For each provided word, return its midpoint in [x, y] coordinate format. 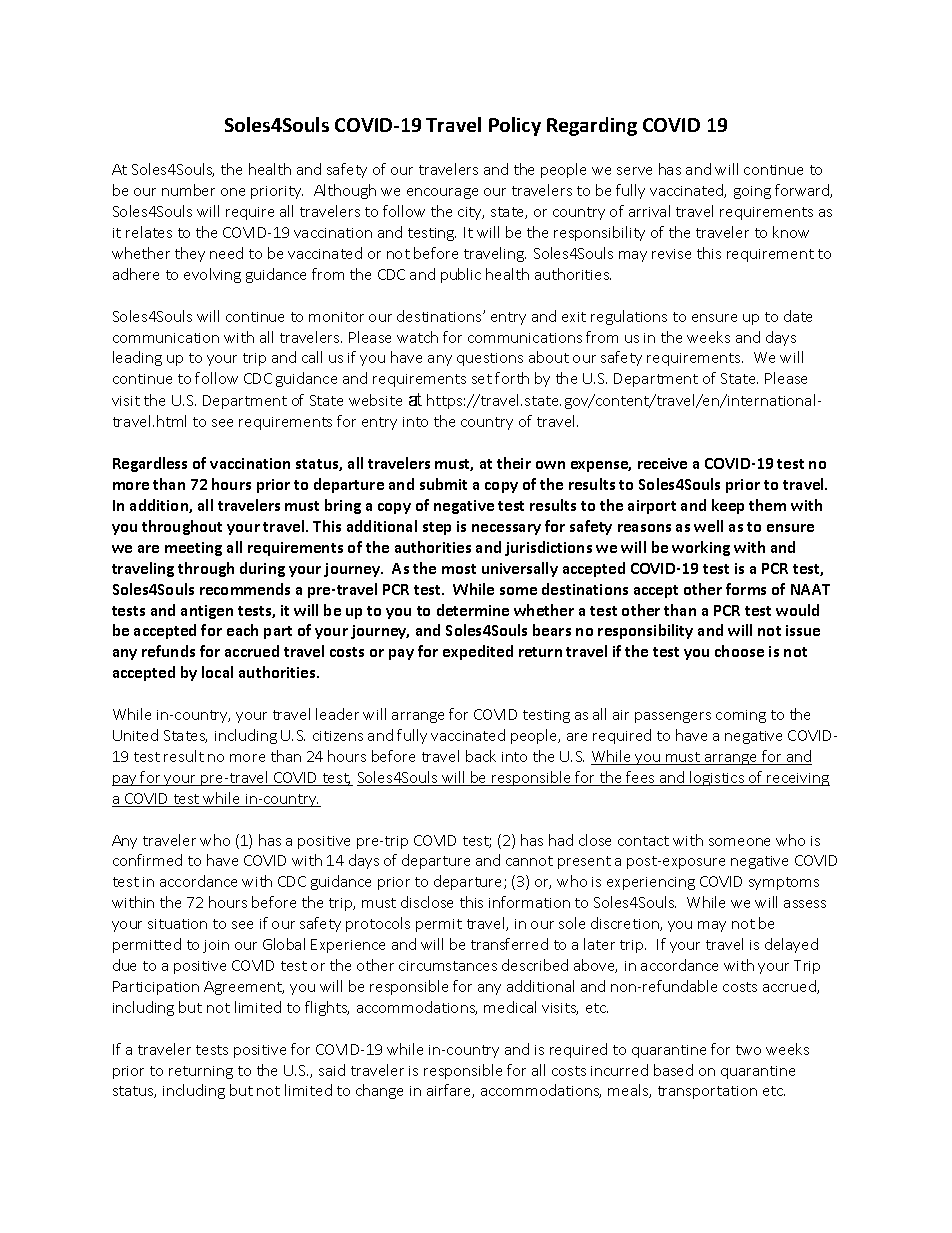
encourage [442, 193]
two [748, 1050]
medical [510, 1007]
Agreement [244, 988]
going [752, 192]
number [188, 190]
